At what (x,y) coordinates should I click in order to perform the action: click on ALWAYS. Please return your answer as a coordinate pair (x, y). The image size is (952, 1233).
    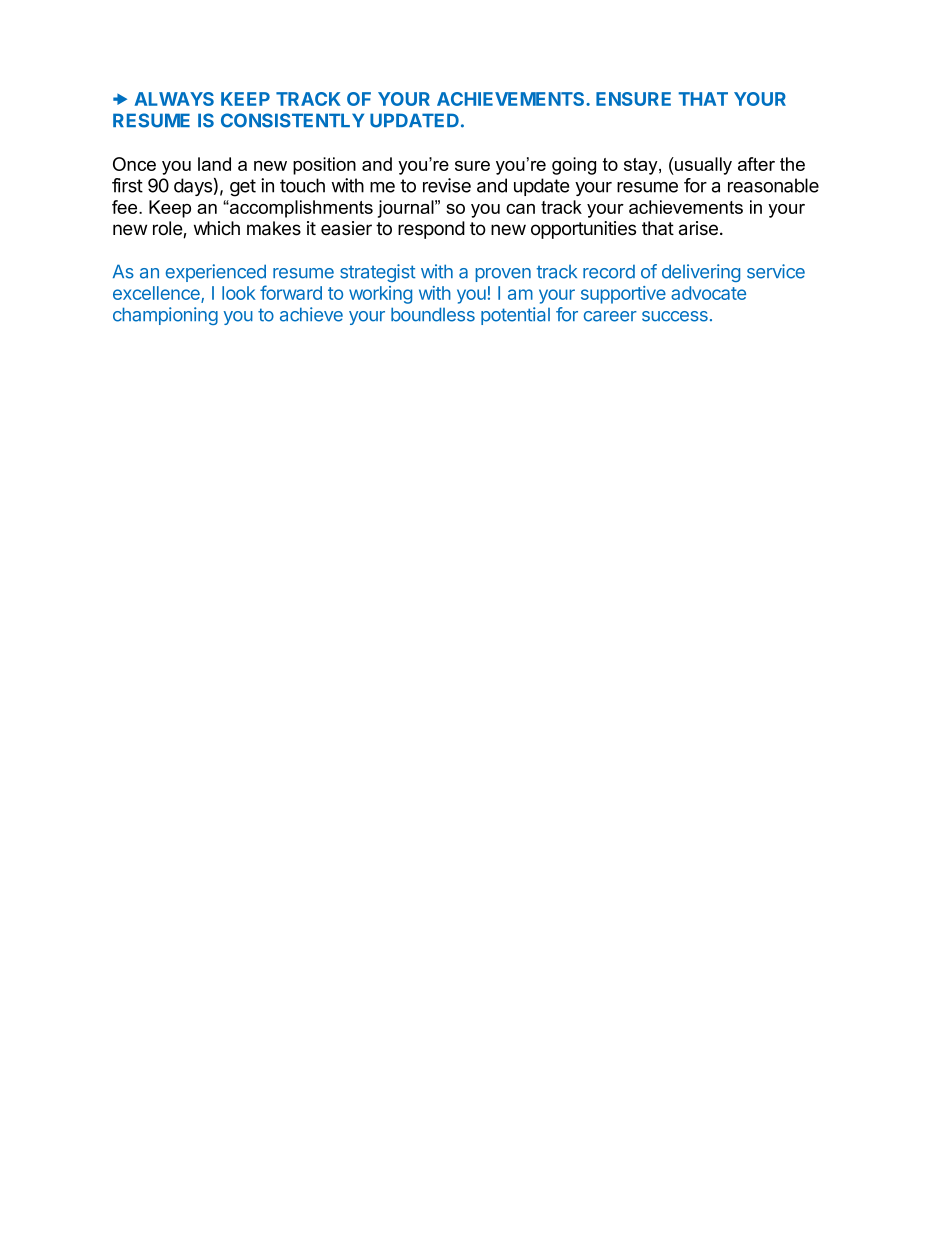
    Looking at the image, I should click on (174, 99).
